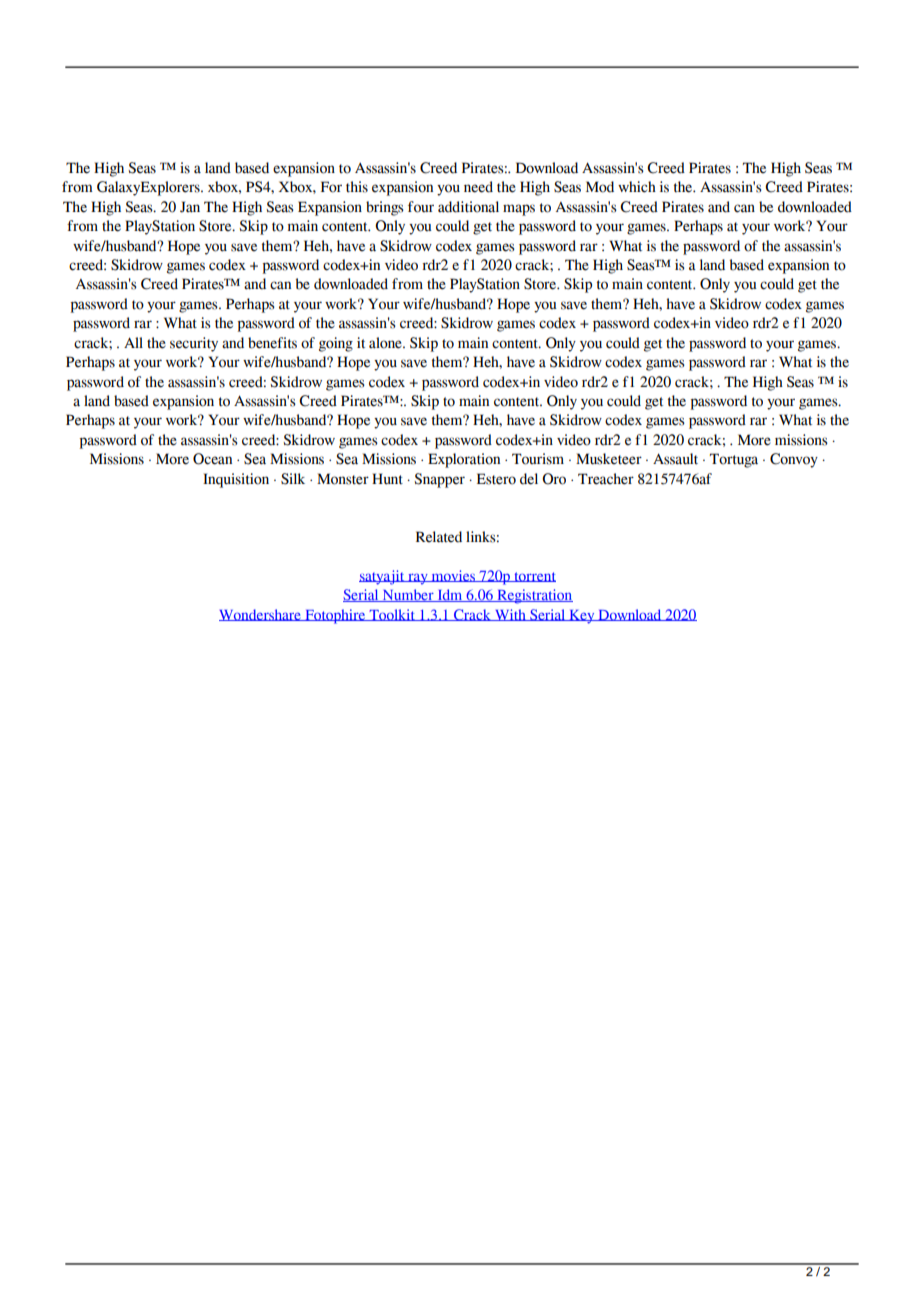 This page has width=924, height=1308. Describe the element at coordinates (190, 207) in the page. I see `Jan` at that location.
